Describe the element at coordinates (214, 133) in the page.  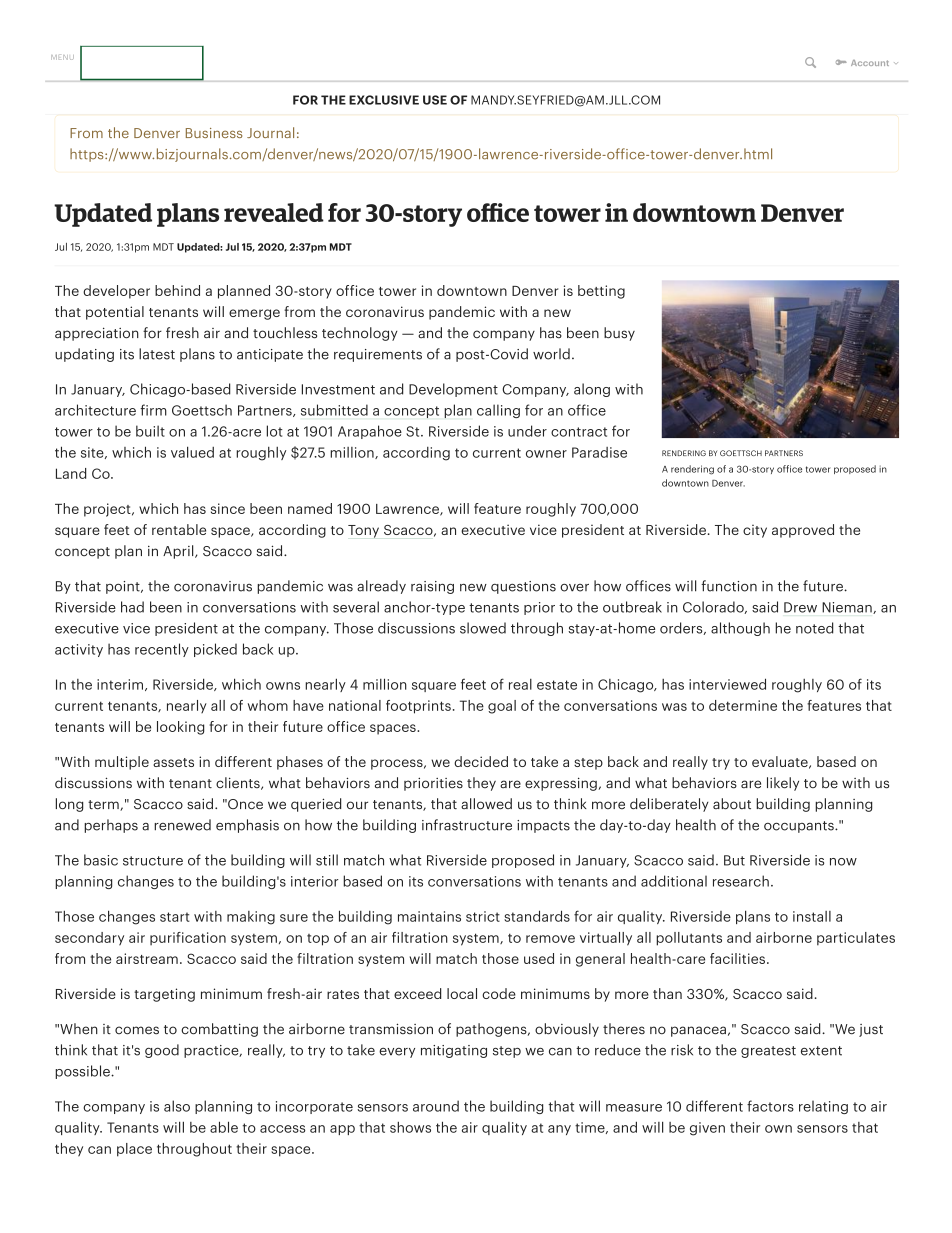
I see `Business` at that location.
